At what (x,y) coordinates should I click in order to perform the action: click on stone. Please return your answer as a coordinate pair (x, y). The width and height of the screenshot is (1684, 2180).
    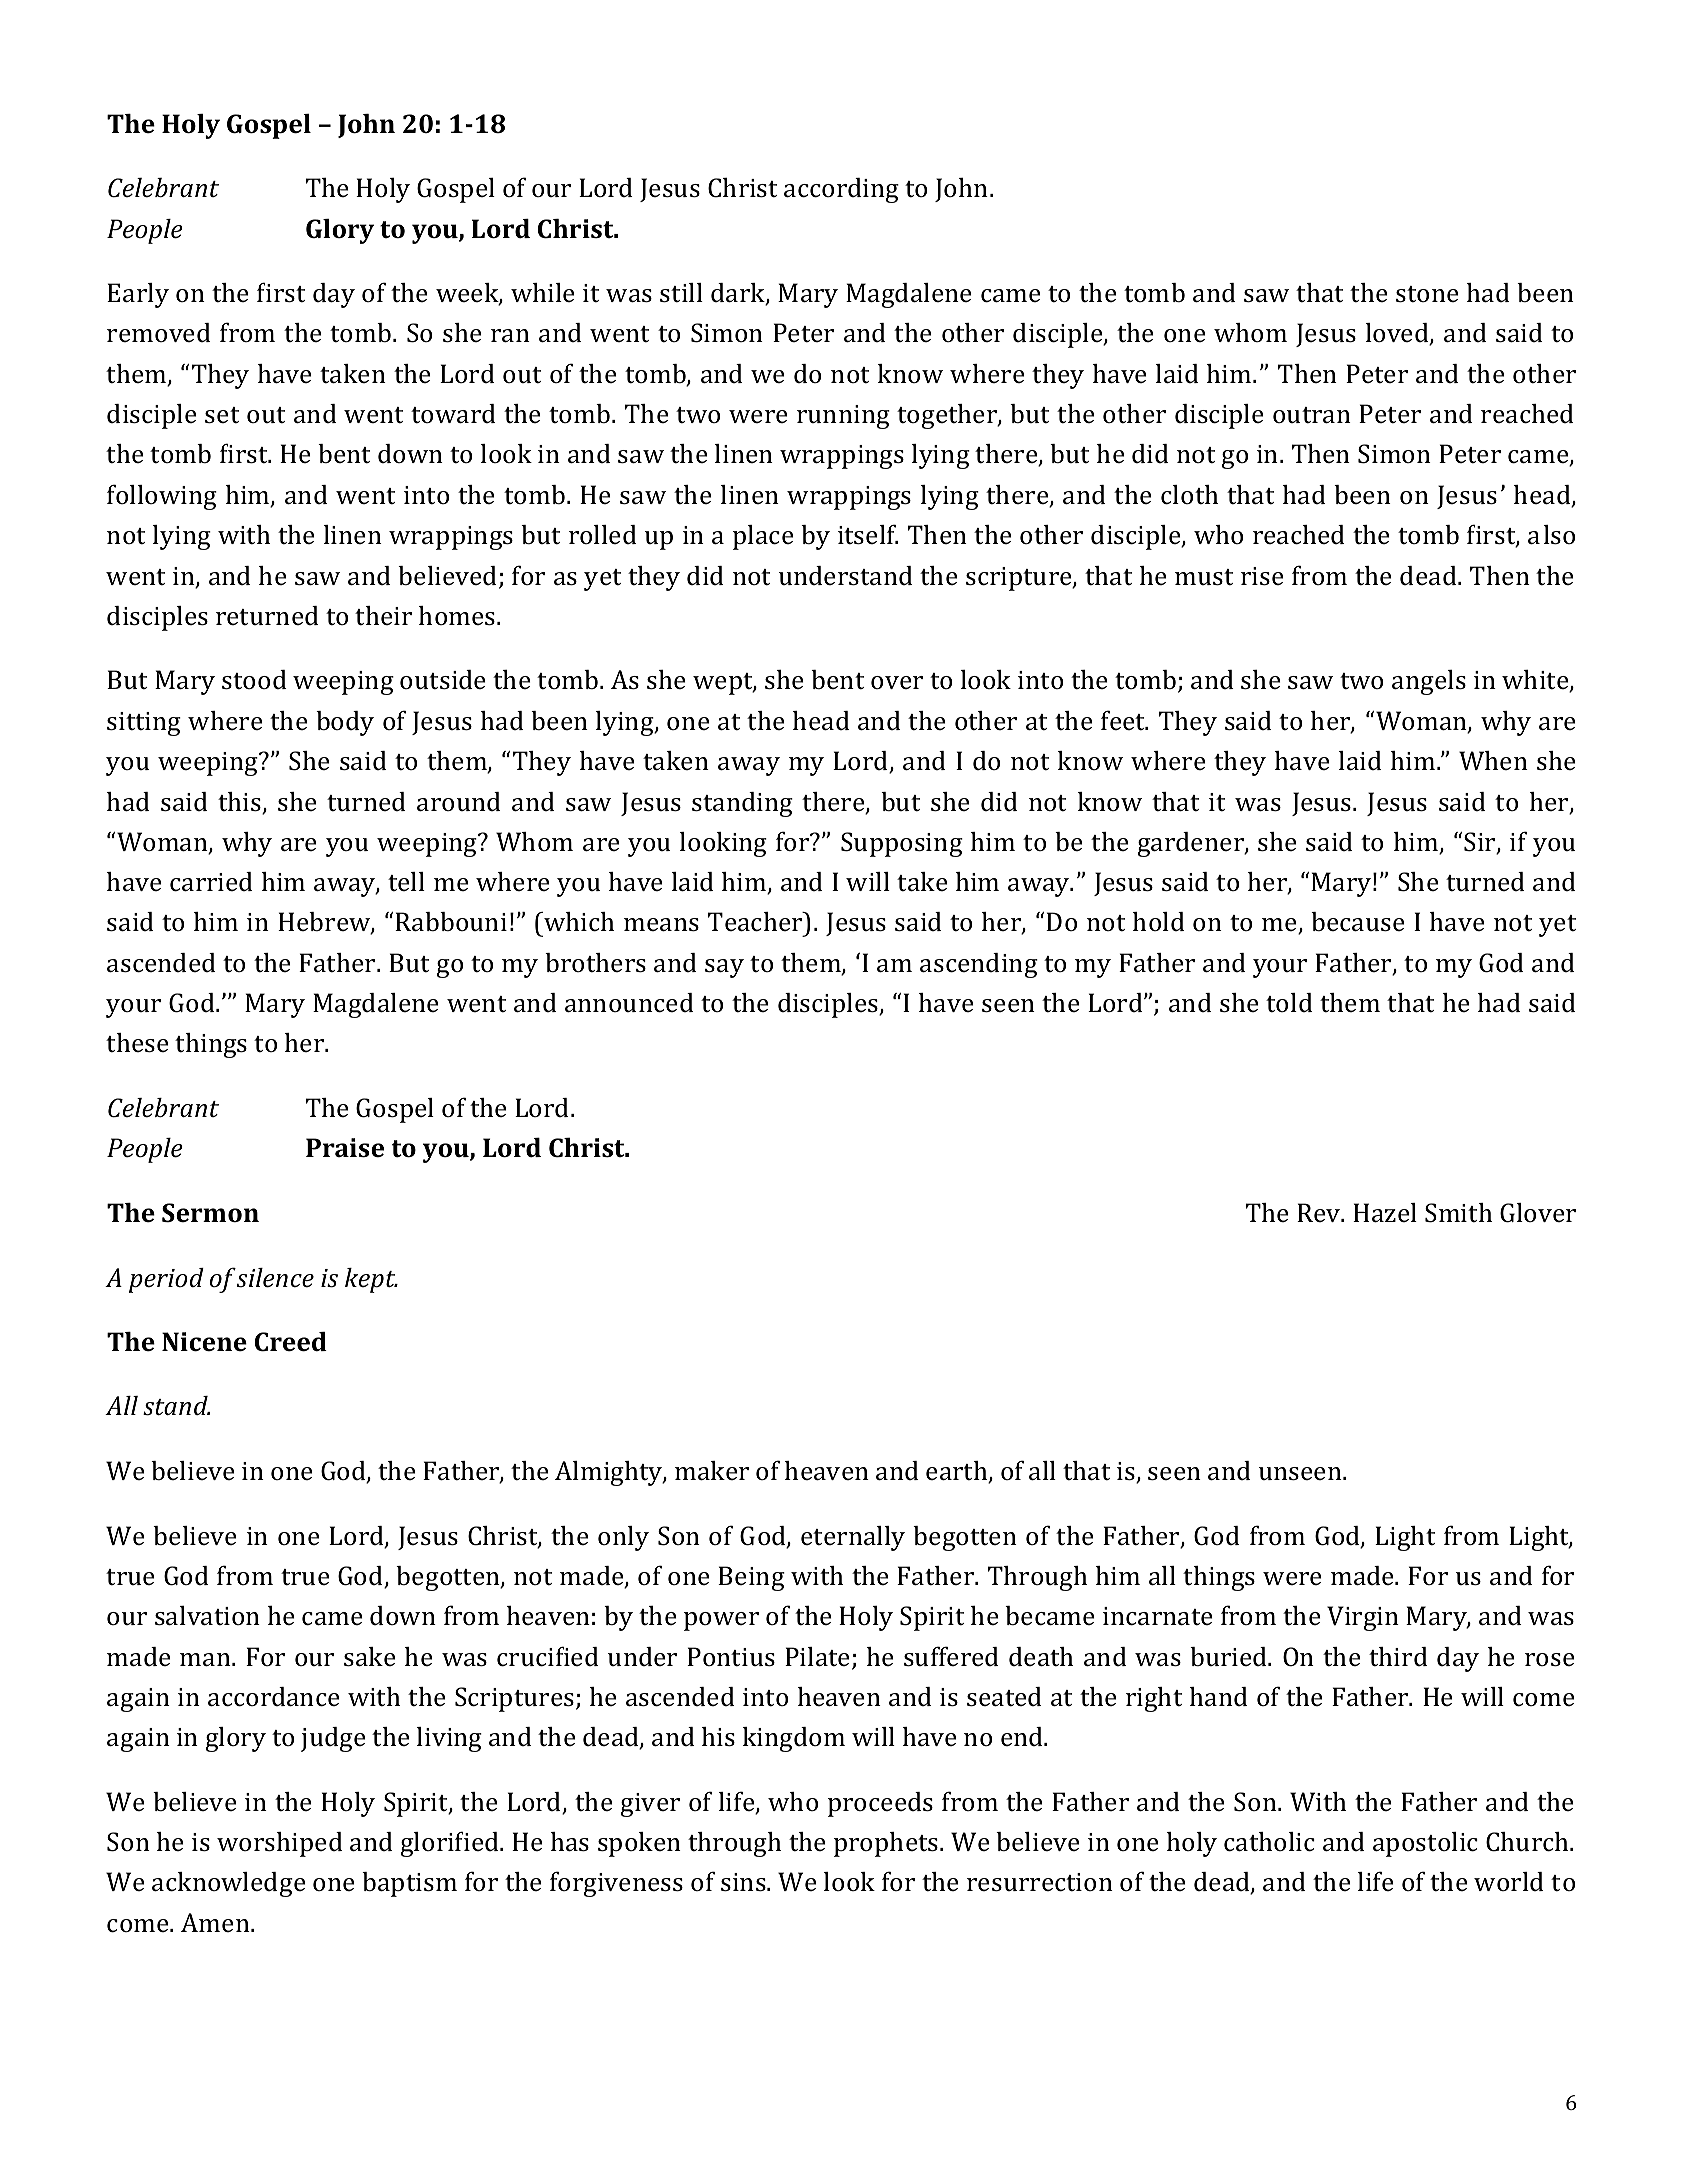
    Looking at the image, I should click on (1427, 294).
